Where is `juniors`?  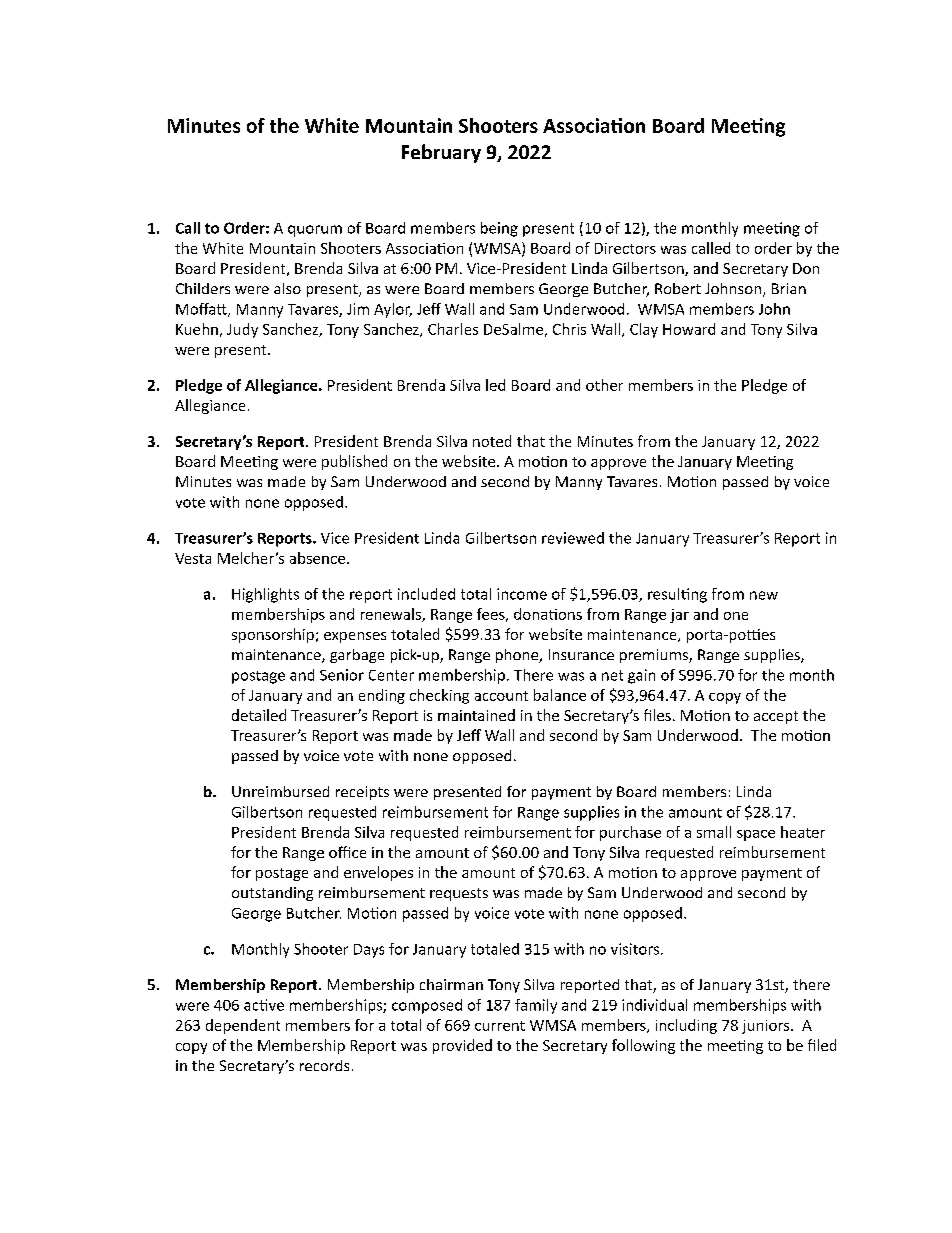 juniors is located at coordinates (767, 1027).
